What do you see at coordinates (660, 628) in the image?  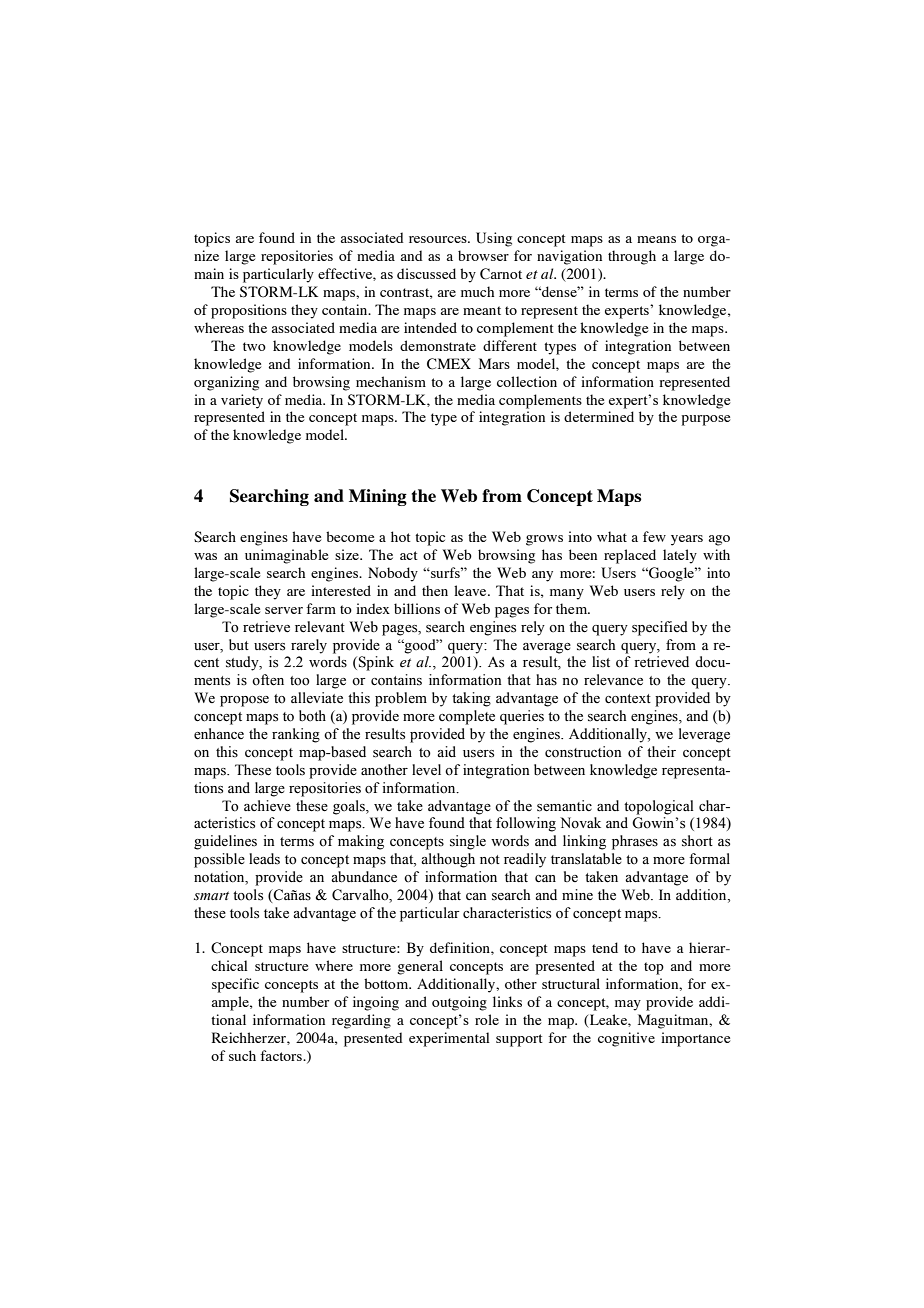 I see `specified` at bounding box center [660, 628].
